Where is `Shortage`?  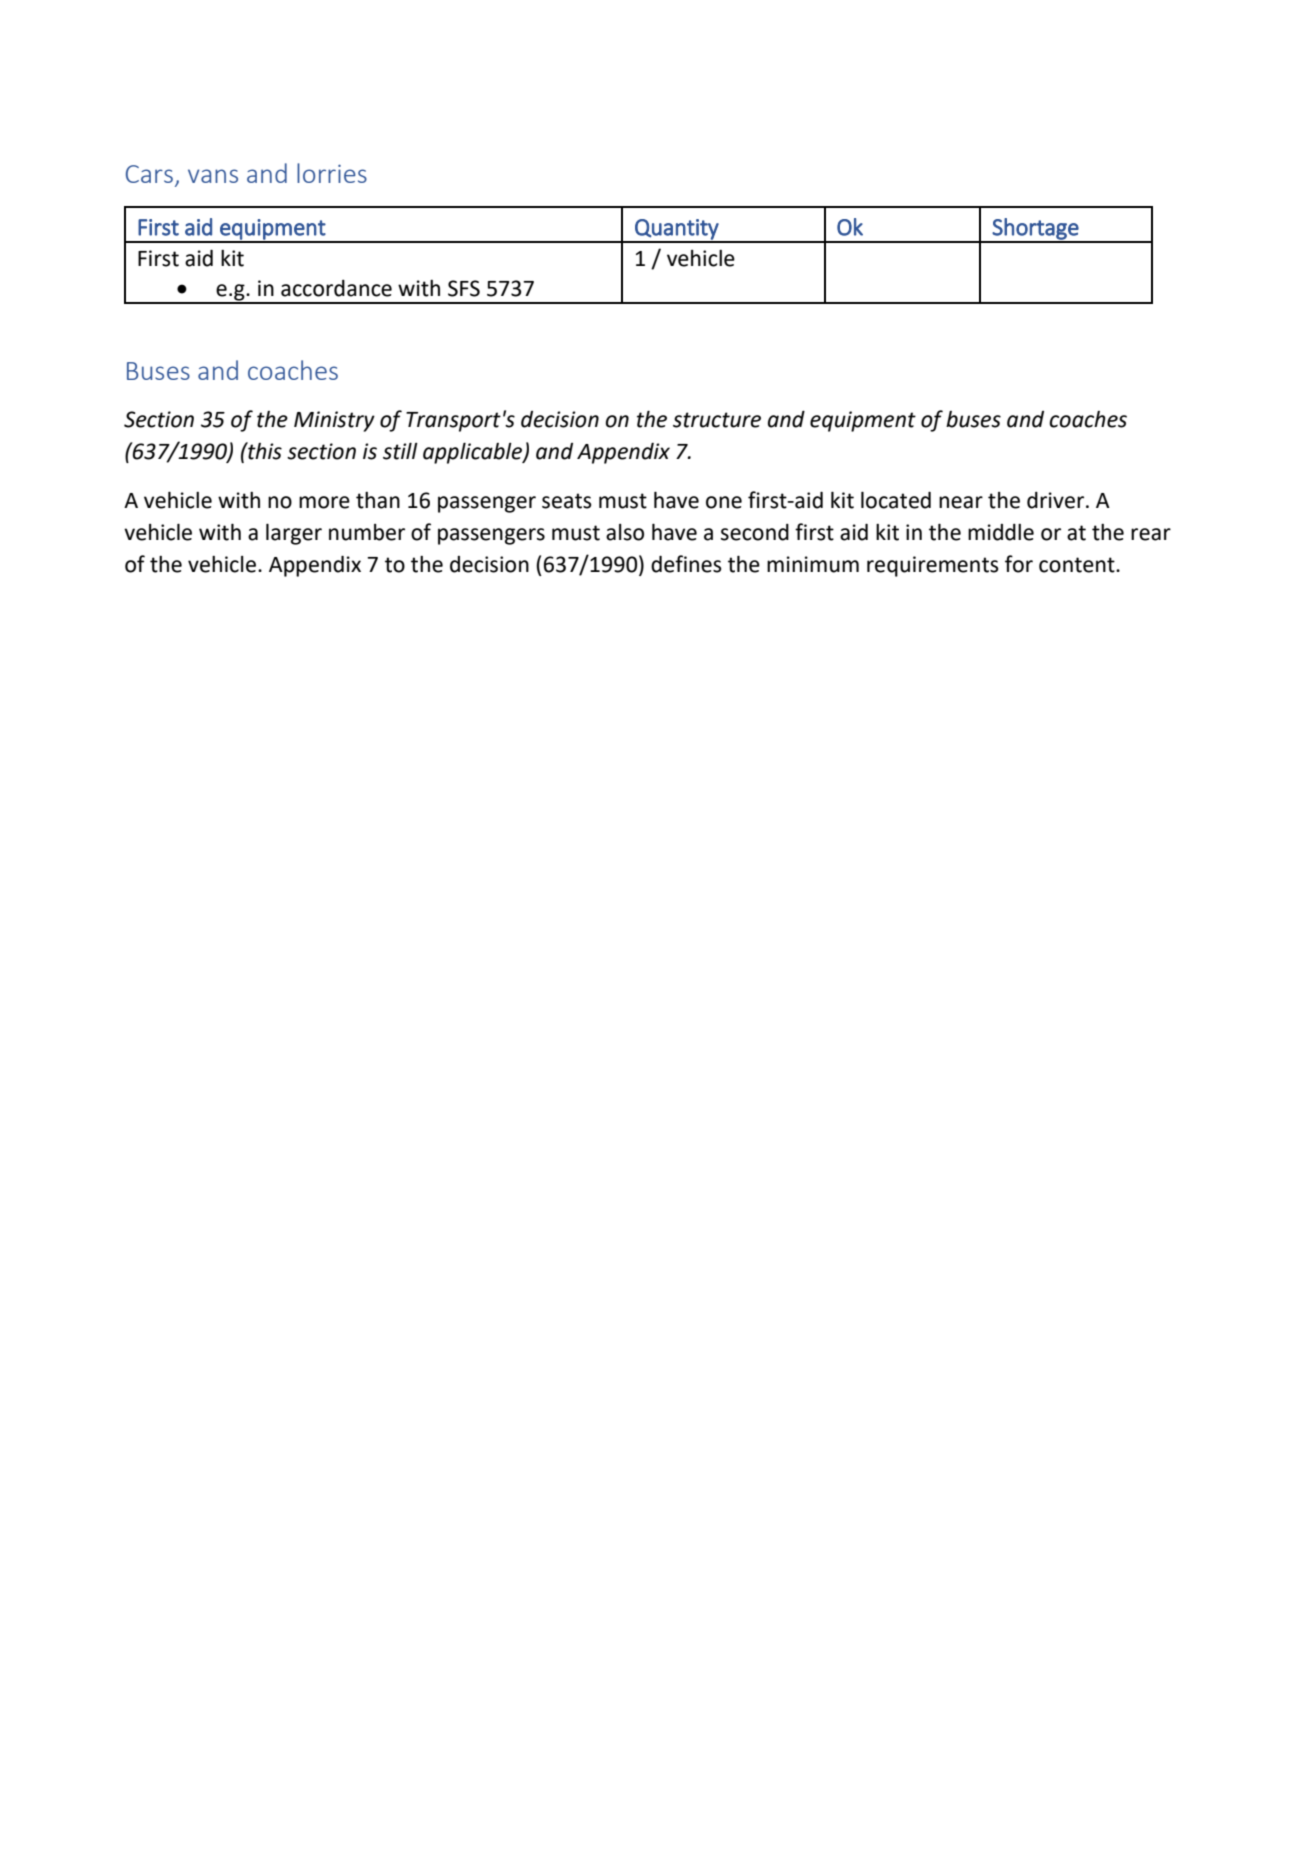 Shortage is located at coordinates (1036, 230).
